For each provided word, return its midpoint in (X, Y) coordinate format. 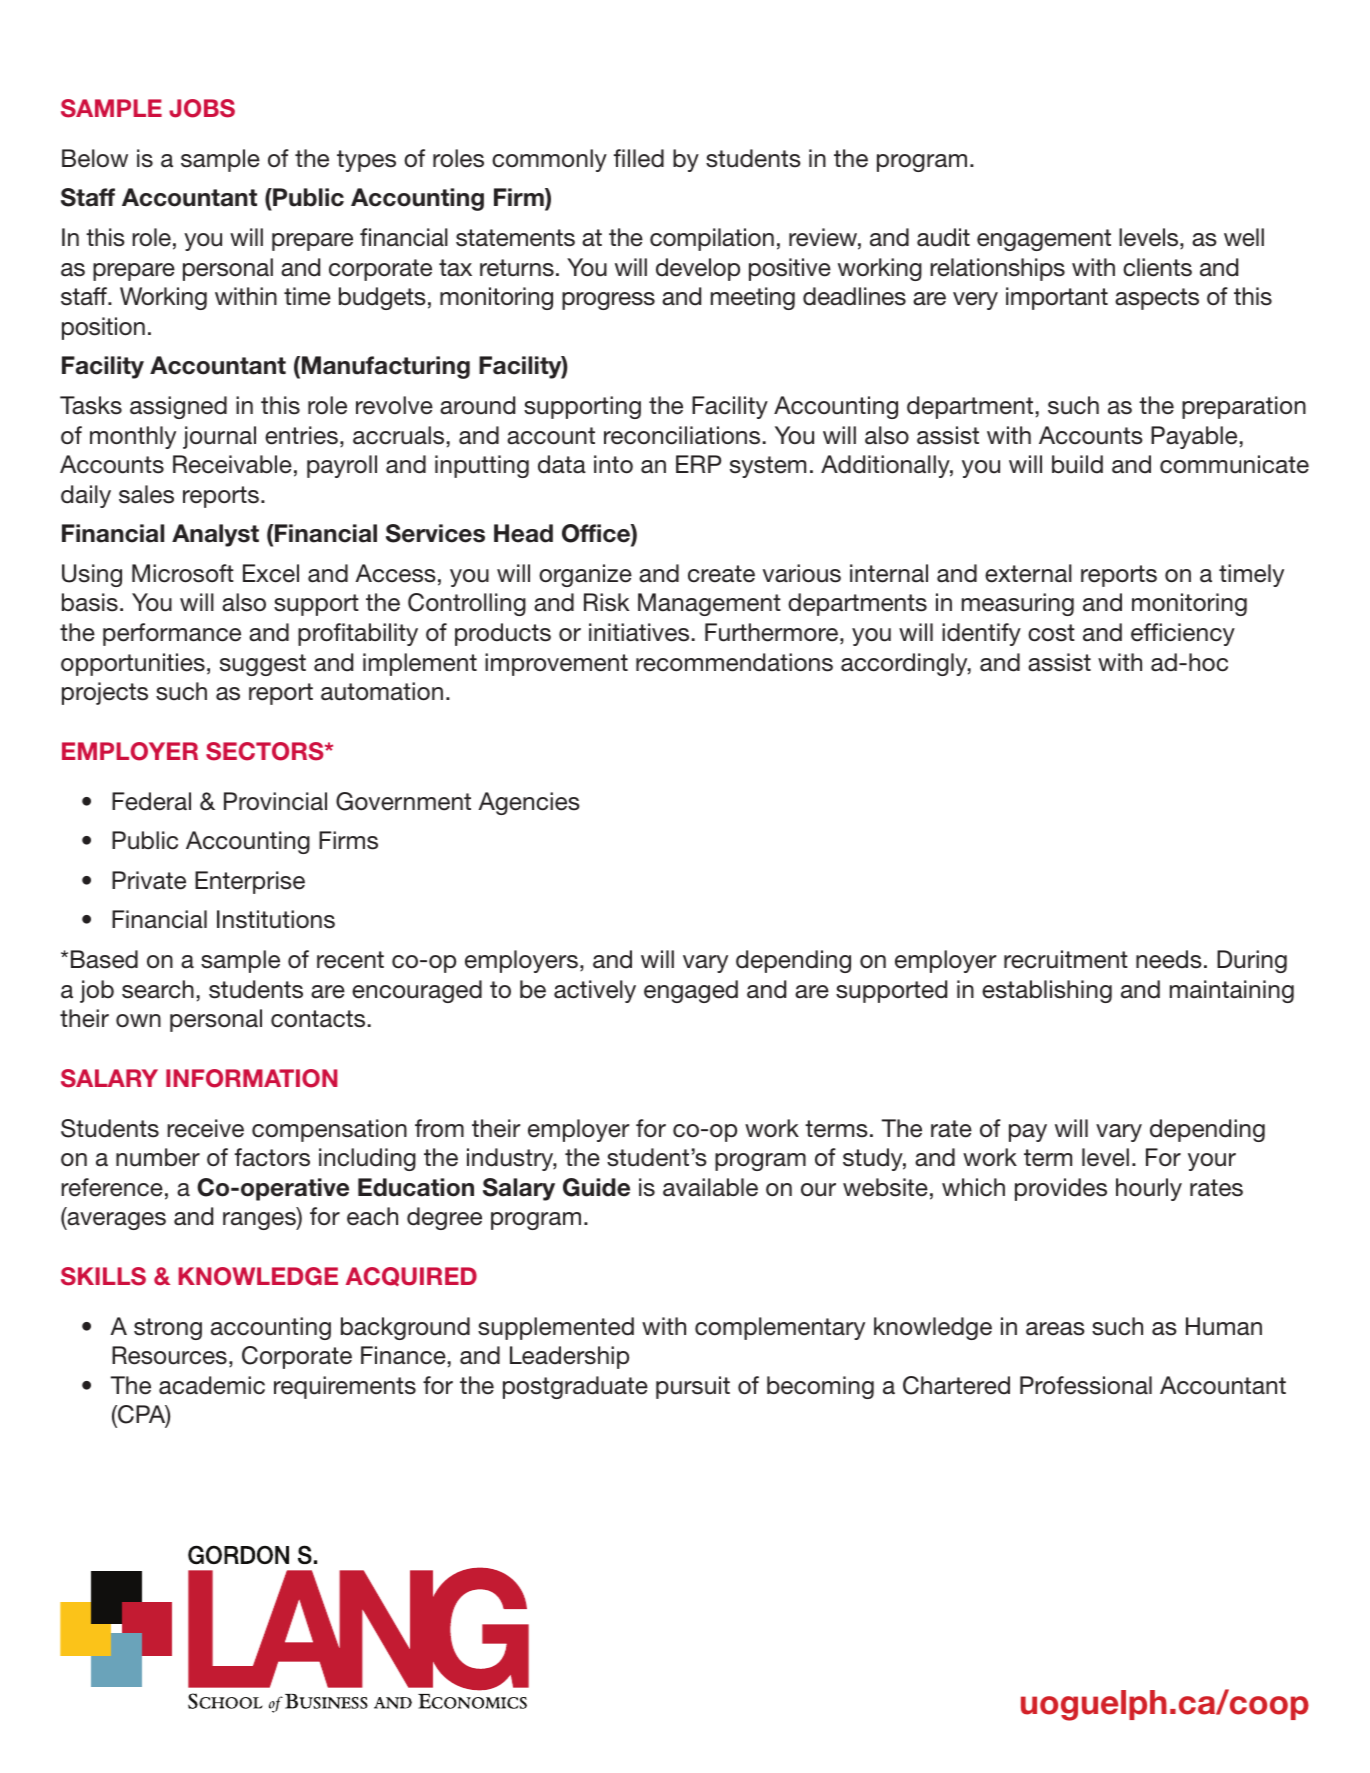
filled (639, 158)
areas (1055, 1329)
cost (1051, 633)
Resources (169, 1355)
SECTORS (266, 751)
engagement (1044, 240)
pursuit (693, 1387)
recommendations (734, 662)
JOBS (202, 108)
